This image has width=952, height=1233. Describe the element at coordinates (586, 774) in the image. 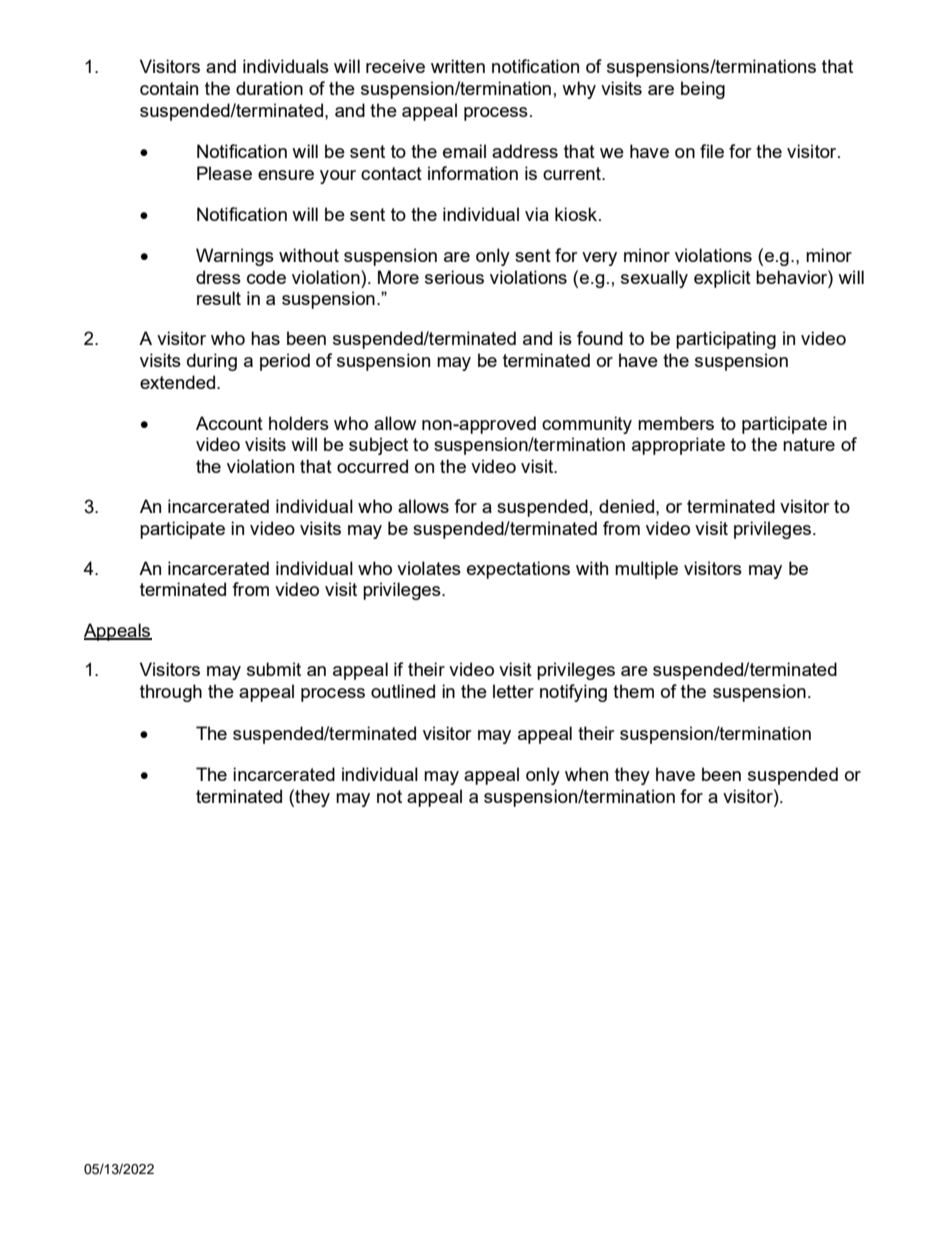

I see `when` at that location.
